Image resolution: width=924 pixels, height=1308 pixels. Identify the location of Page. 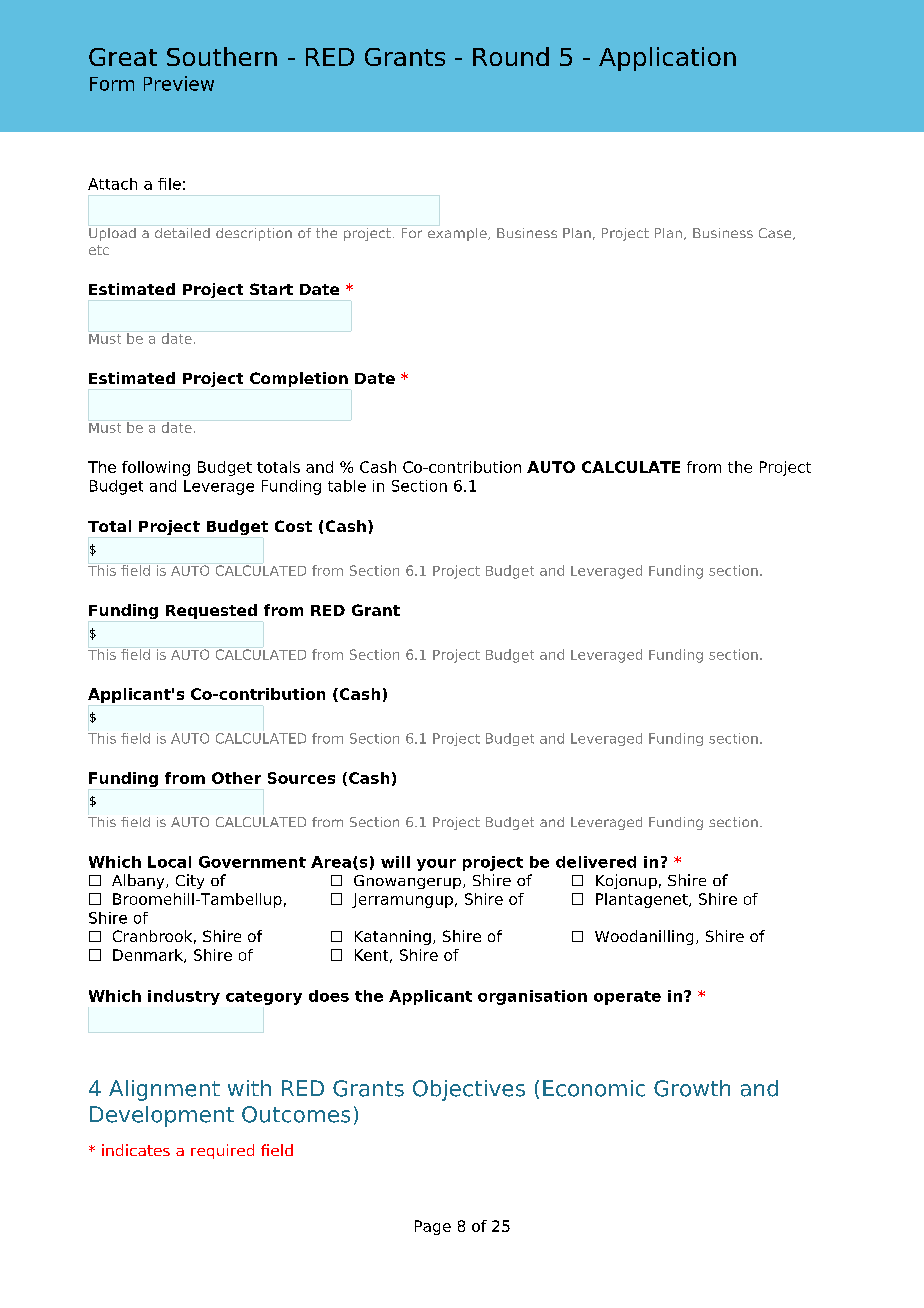
(433, 1227).
